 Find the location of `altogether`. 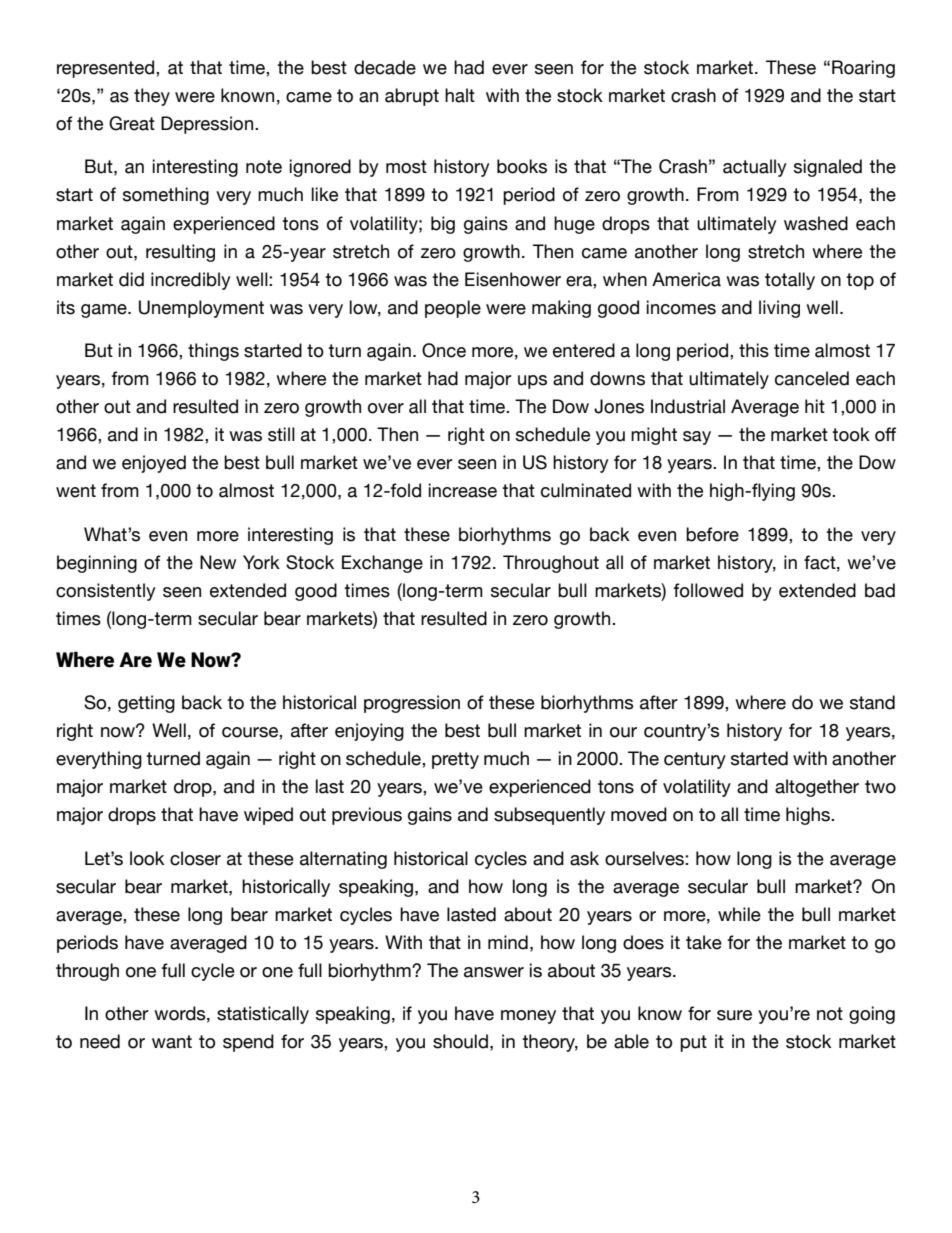

altogether is located at coordinates (817, 788).
